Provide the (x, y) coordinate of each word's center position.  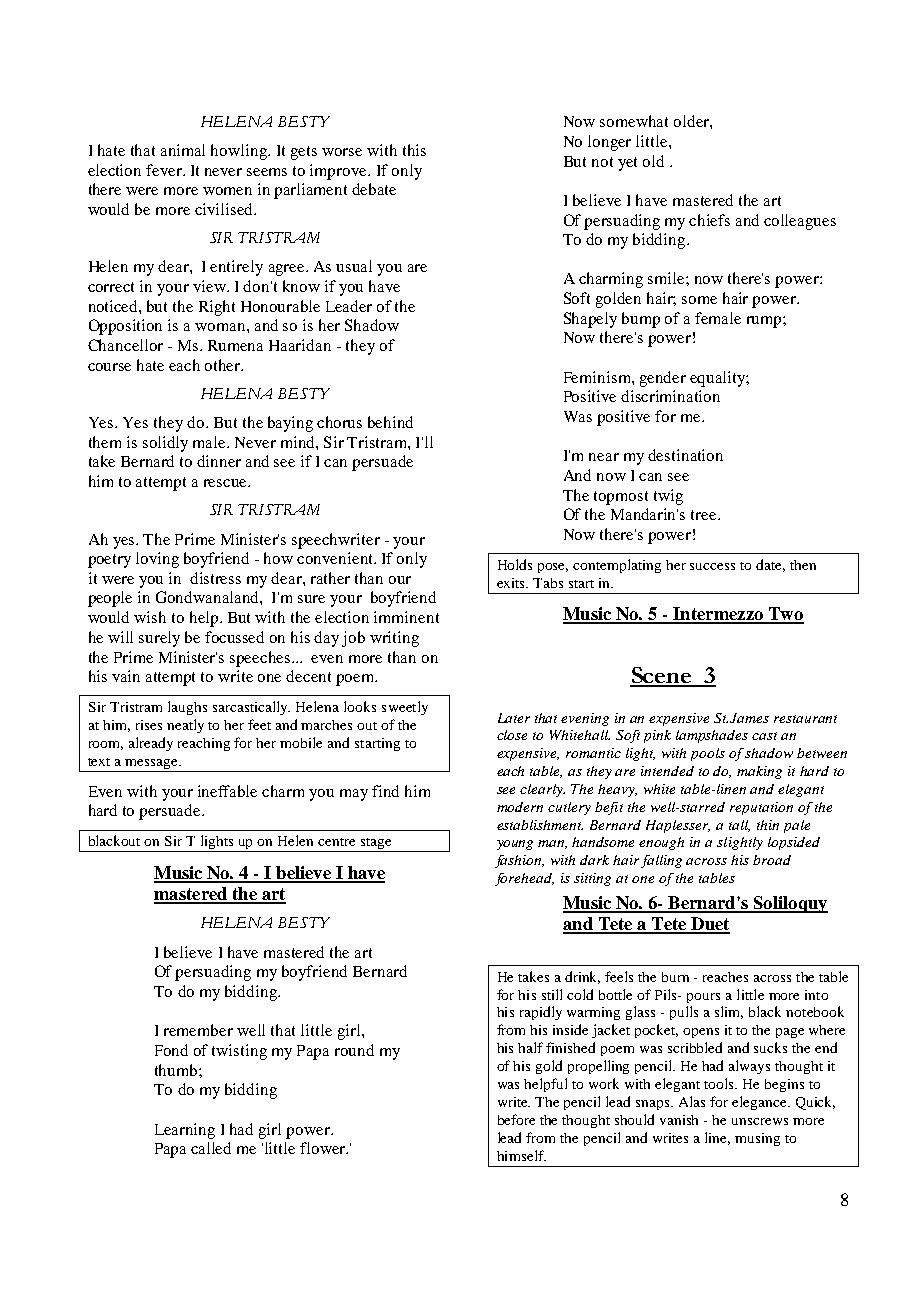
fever (165, 170)
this (414, 150)
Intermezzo (718, 615)
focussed (234, 637)
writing (394, 639)
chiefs (709, 220)
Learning (185, 1131)
